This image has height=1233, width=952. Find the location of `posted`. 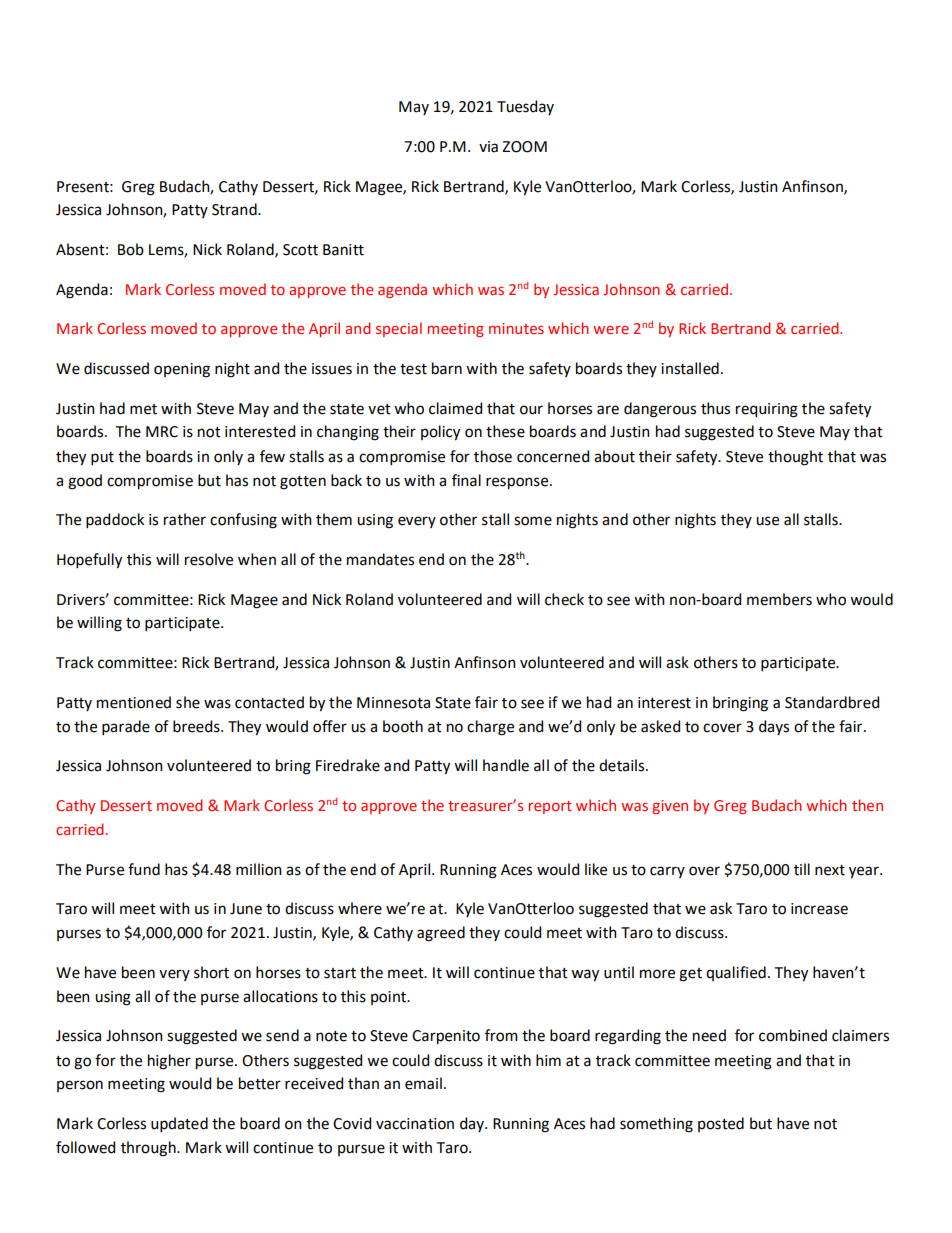

posted is located at coordinates (721, 1124).
